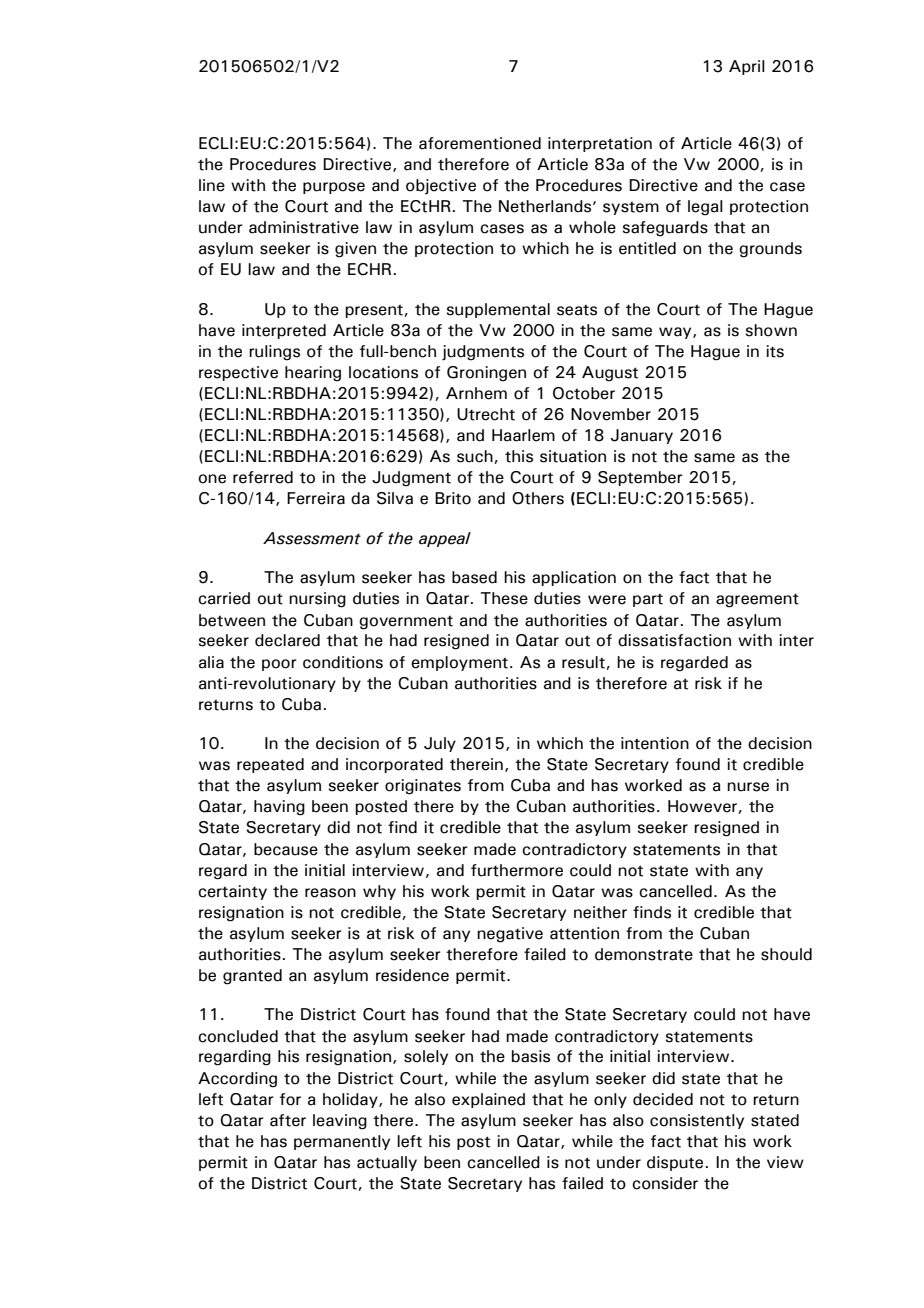  What do you see at coordinates (334, 188) in the screenshot?
I see `purpose` at bounding box center [334, 188].
